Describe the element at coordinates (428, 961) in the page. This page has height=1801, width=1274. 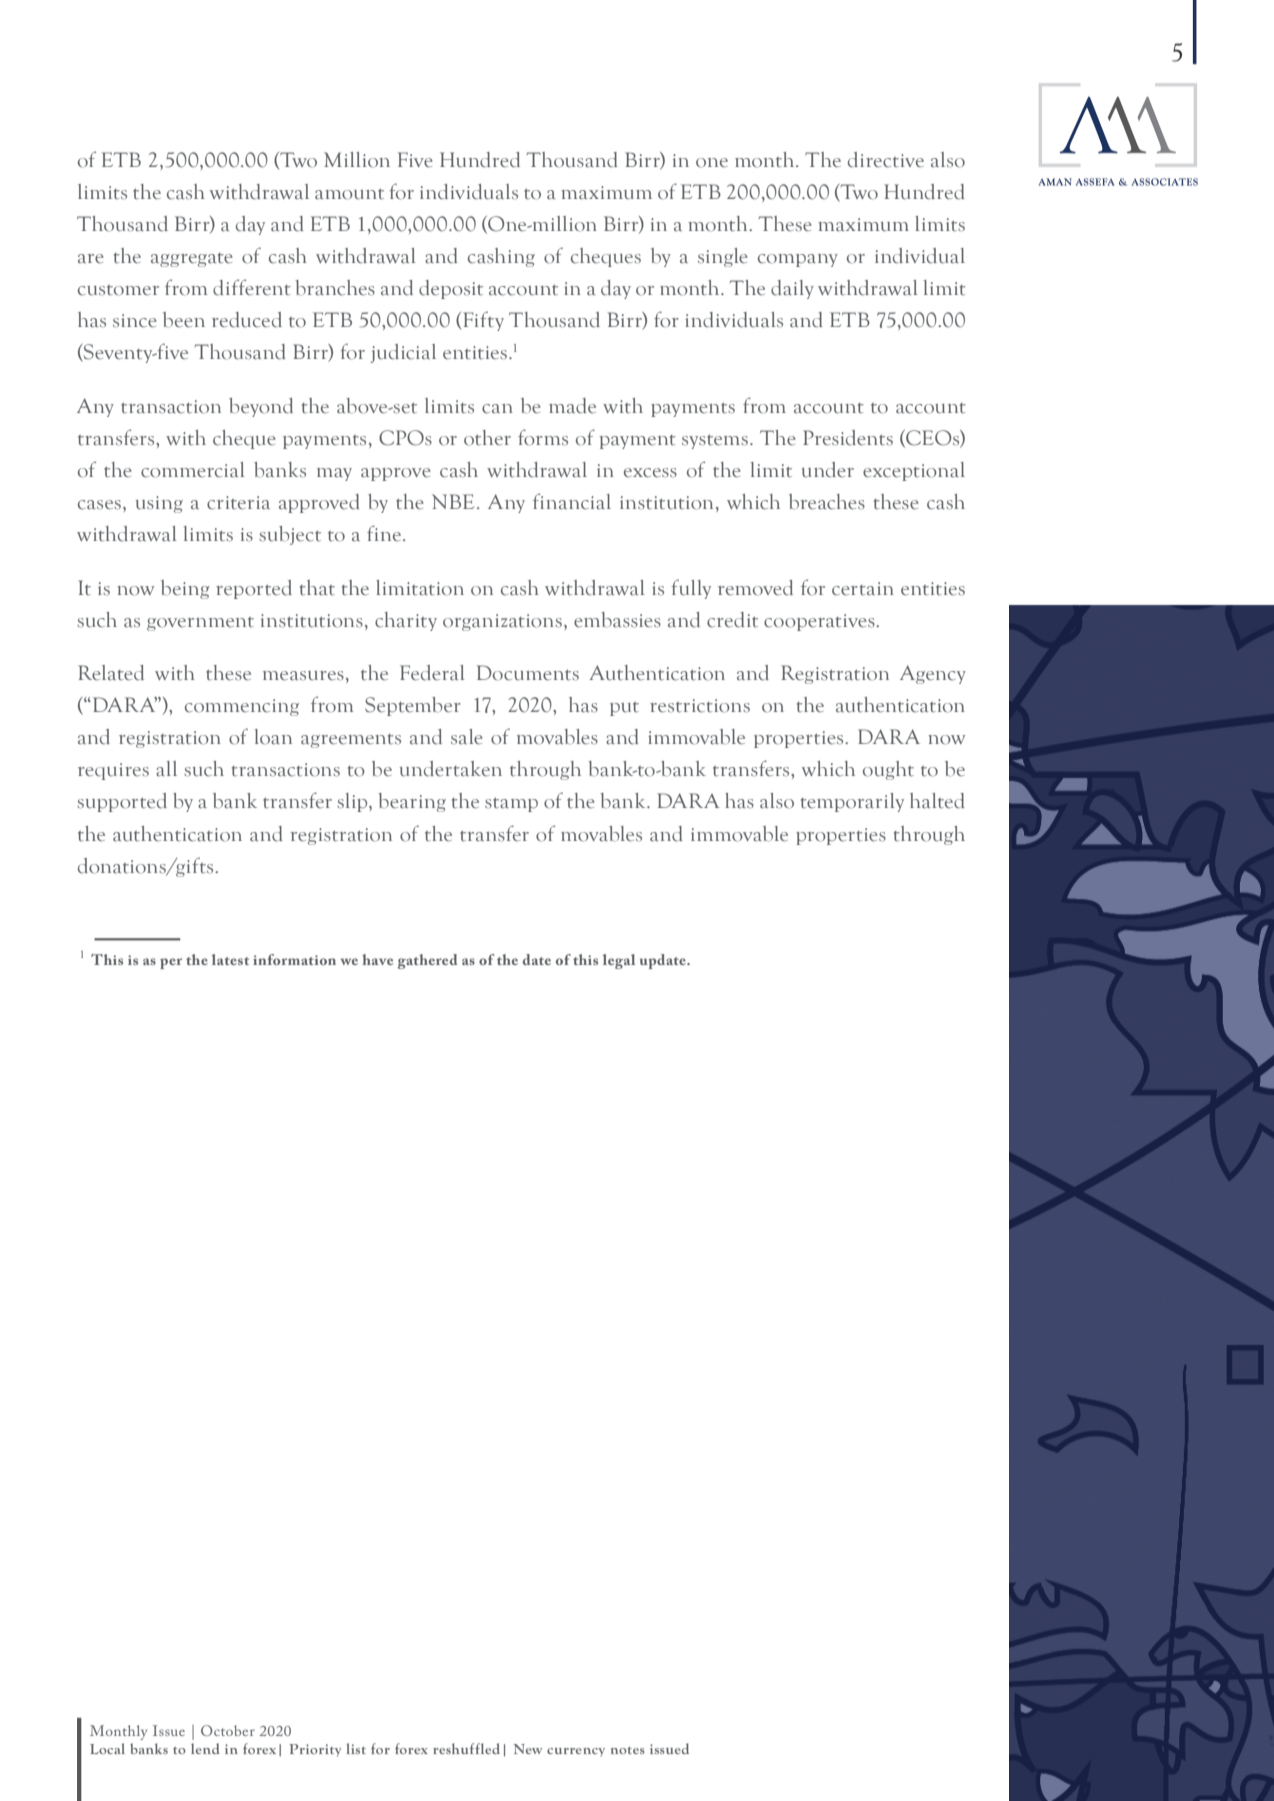
I see `gathered` at that location.
